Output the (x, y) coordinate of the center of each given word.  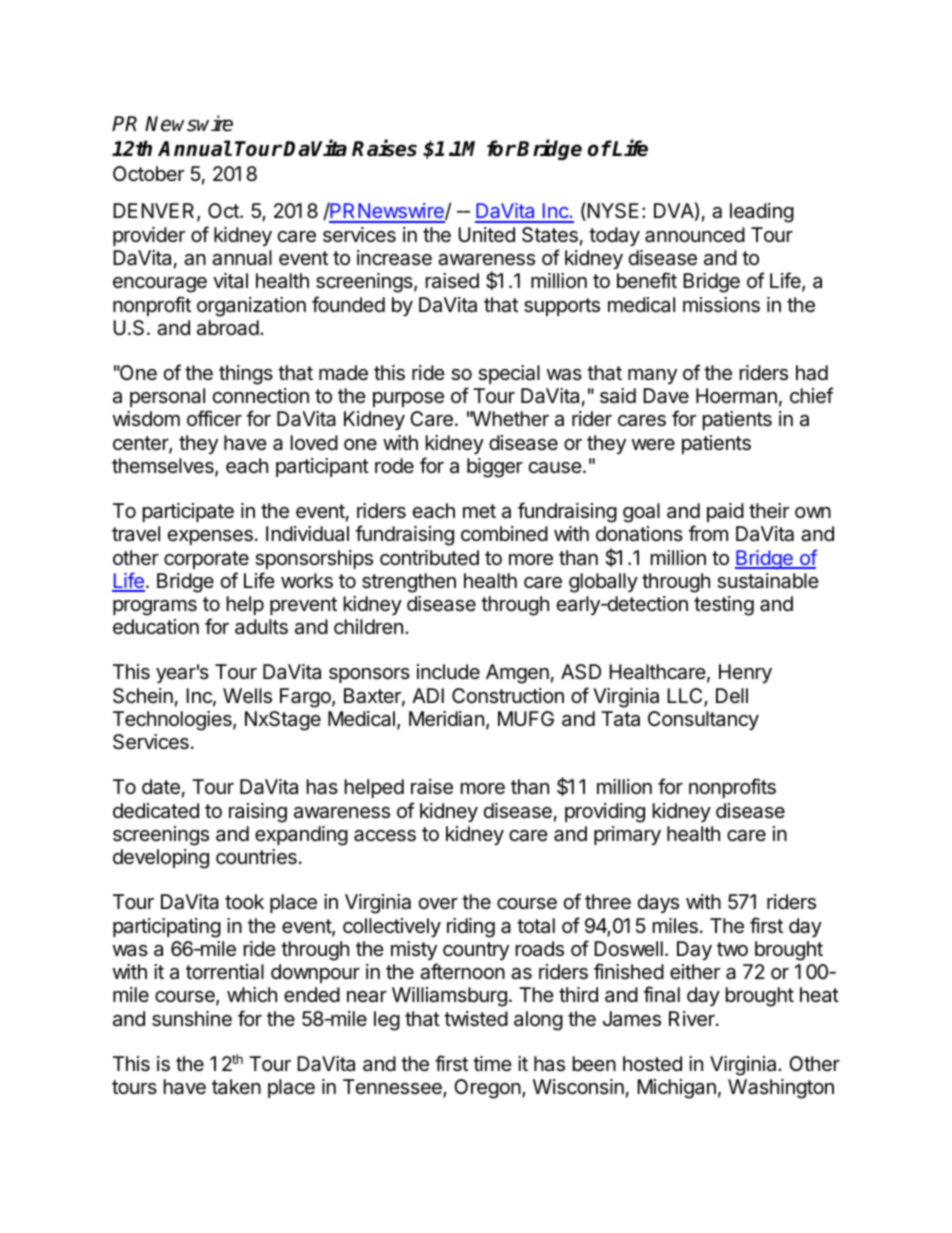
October (148, 174)
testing (724, 606)
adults (261, 627)
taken (236, 1086)
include (448, 672)
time (492, 1063)
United (486, 235)
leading (762, 213)
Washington (781, 1089)
